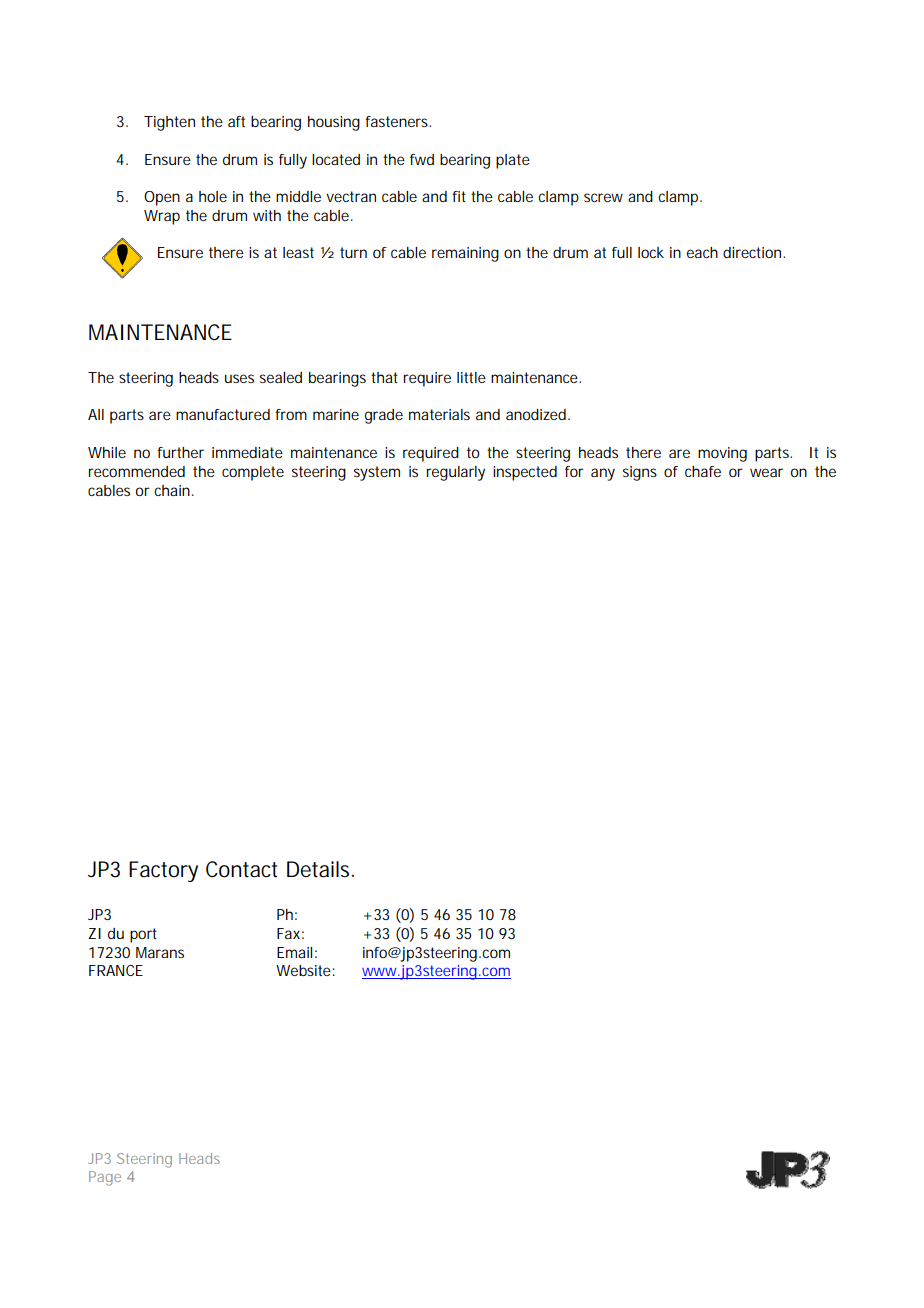 This screenshot has height=1308, width=924. I want to click on chain, so click(172, 490).
